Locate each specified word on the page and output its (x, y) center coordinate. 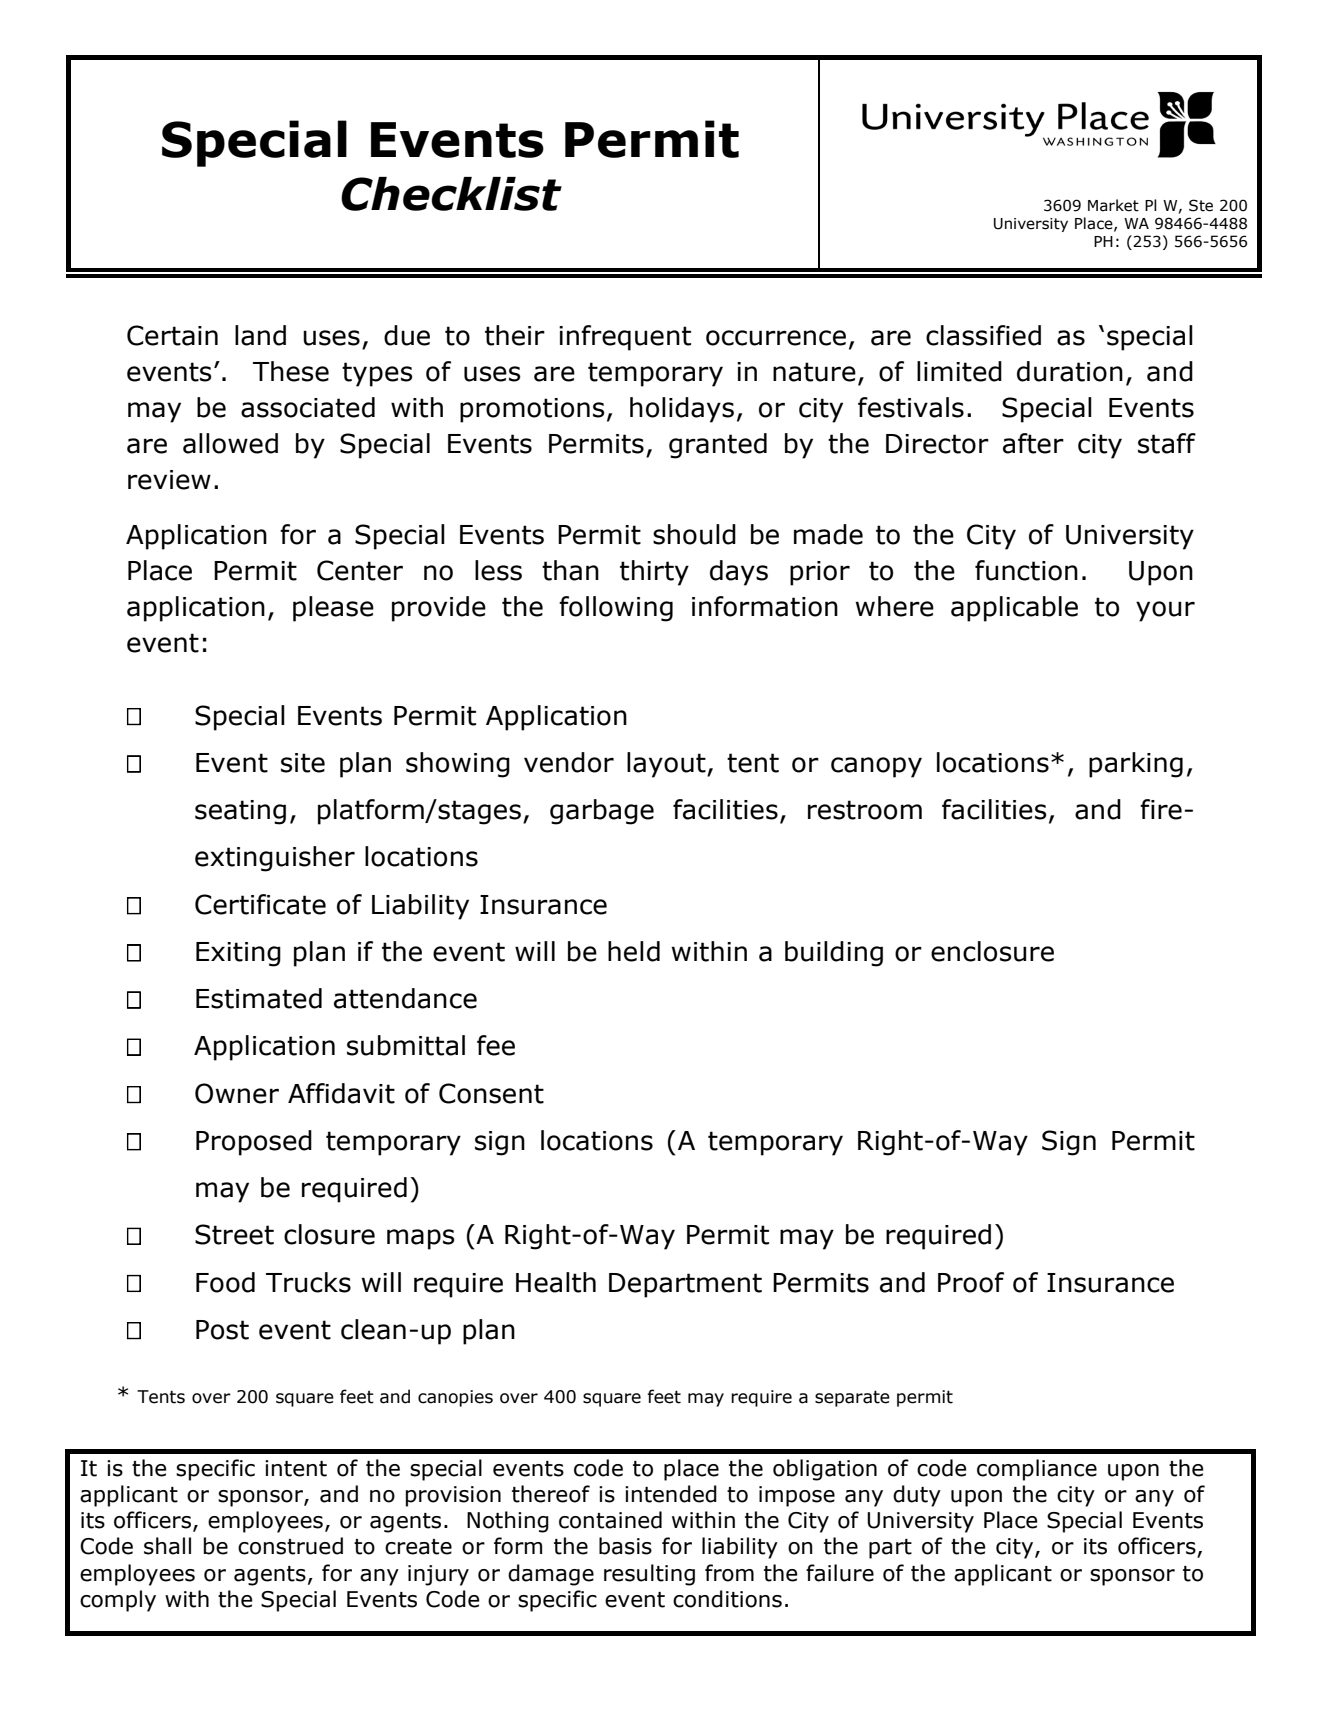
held (634, 951)
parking (1136, 765)
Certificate (260, 904)
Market (1113, 205)
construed (290, 1546)
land (260, 335)
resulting (649, 1575)
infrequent (625, 338)
